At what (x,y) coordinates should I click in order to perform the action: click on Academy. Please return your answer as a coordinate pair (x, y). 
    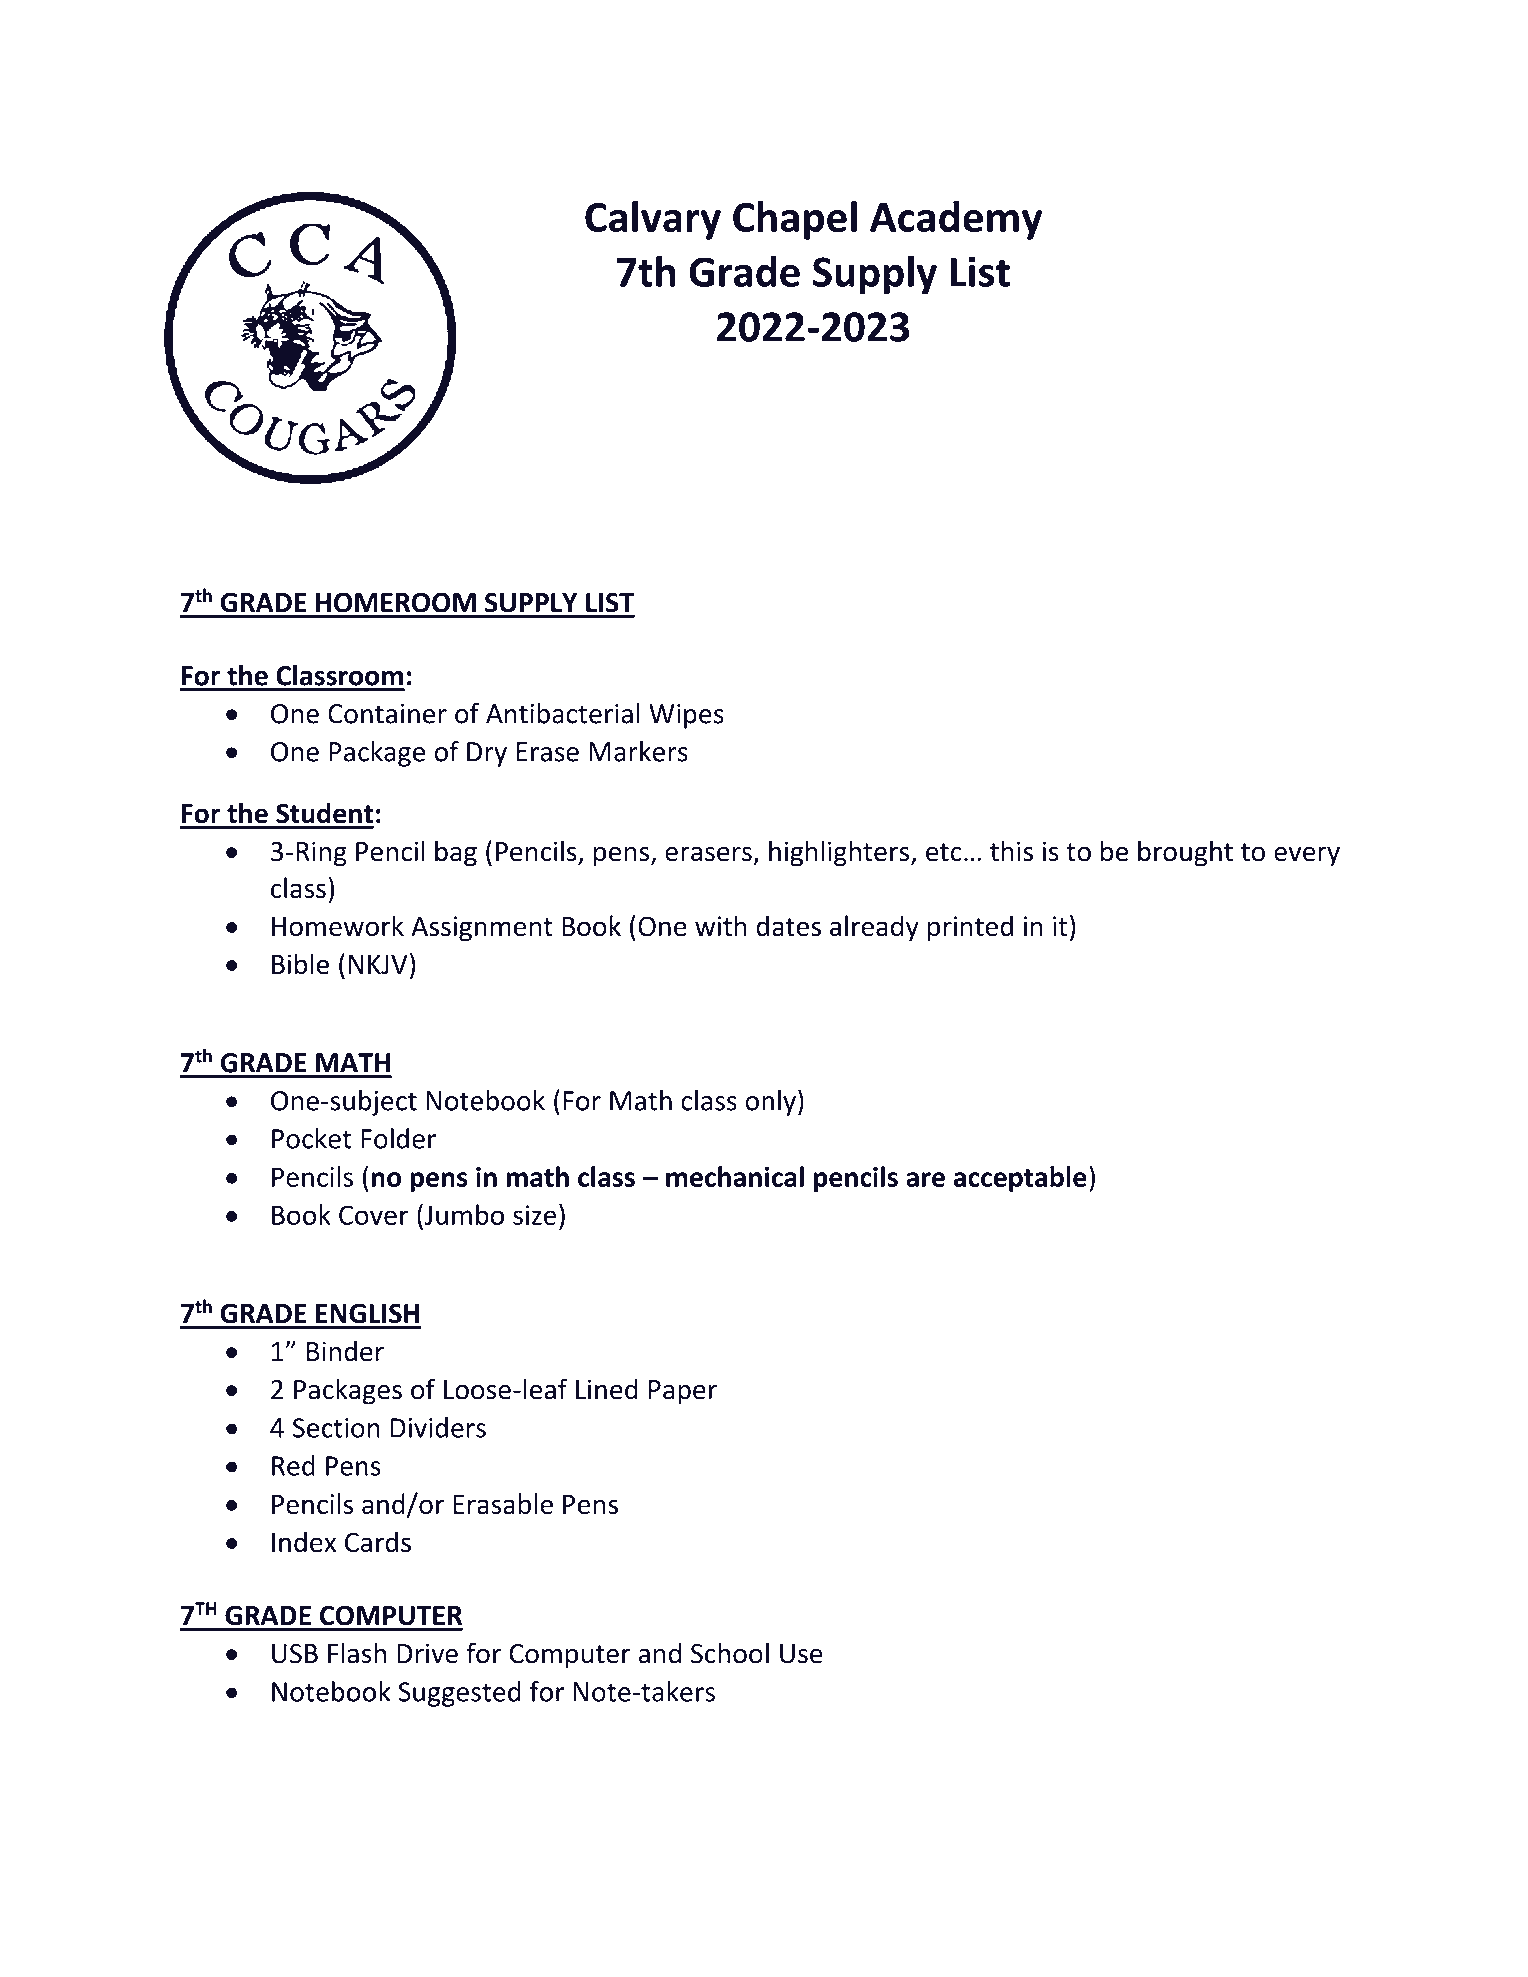
    Looking at the image, I should click on (956, 220).
